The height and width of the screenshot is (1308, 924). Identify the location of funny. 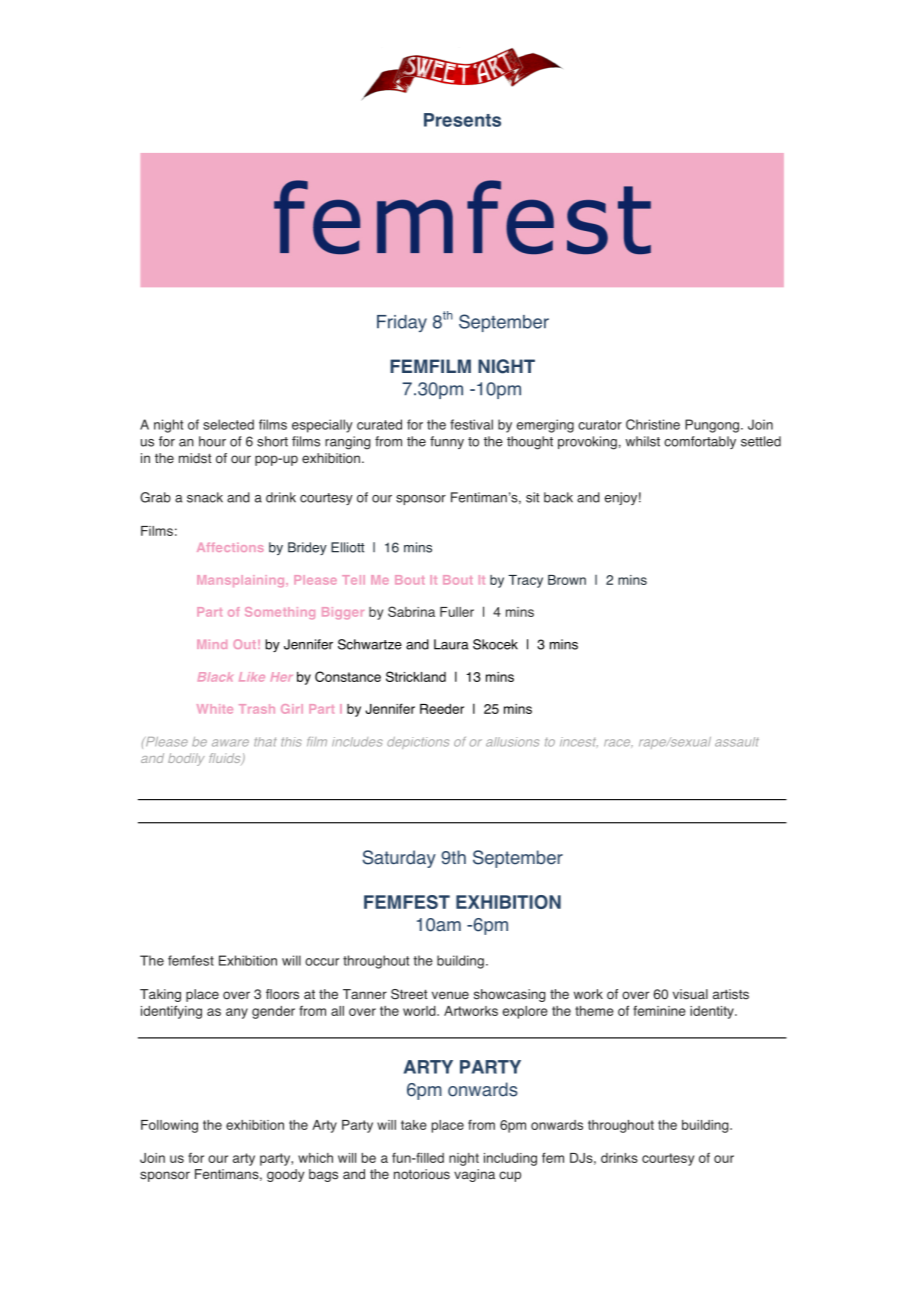
(447, 442).
